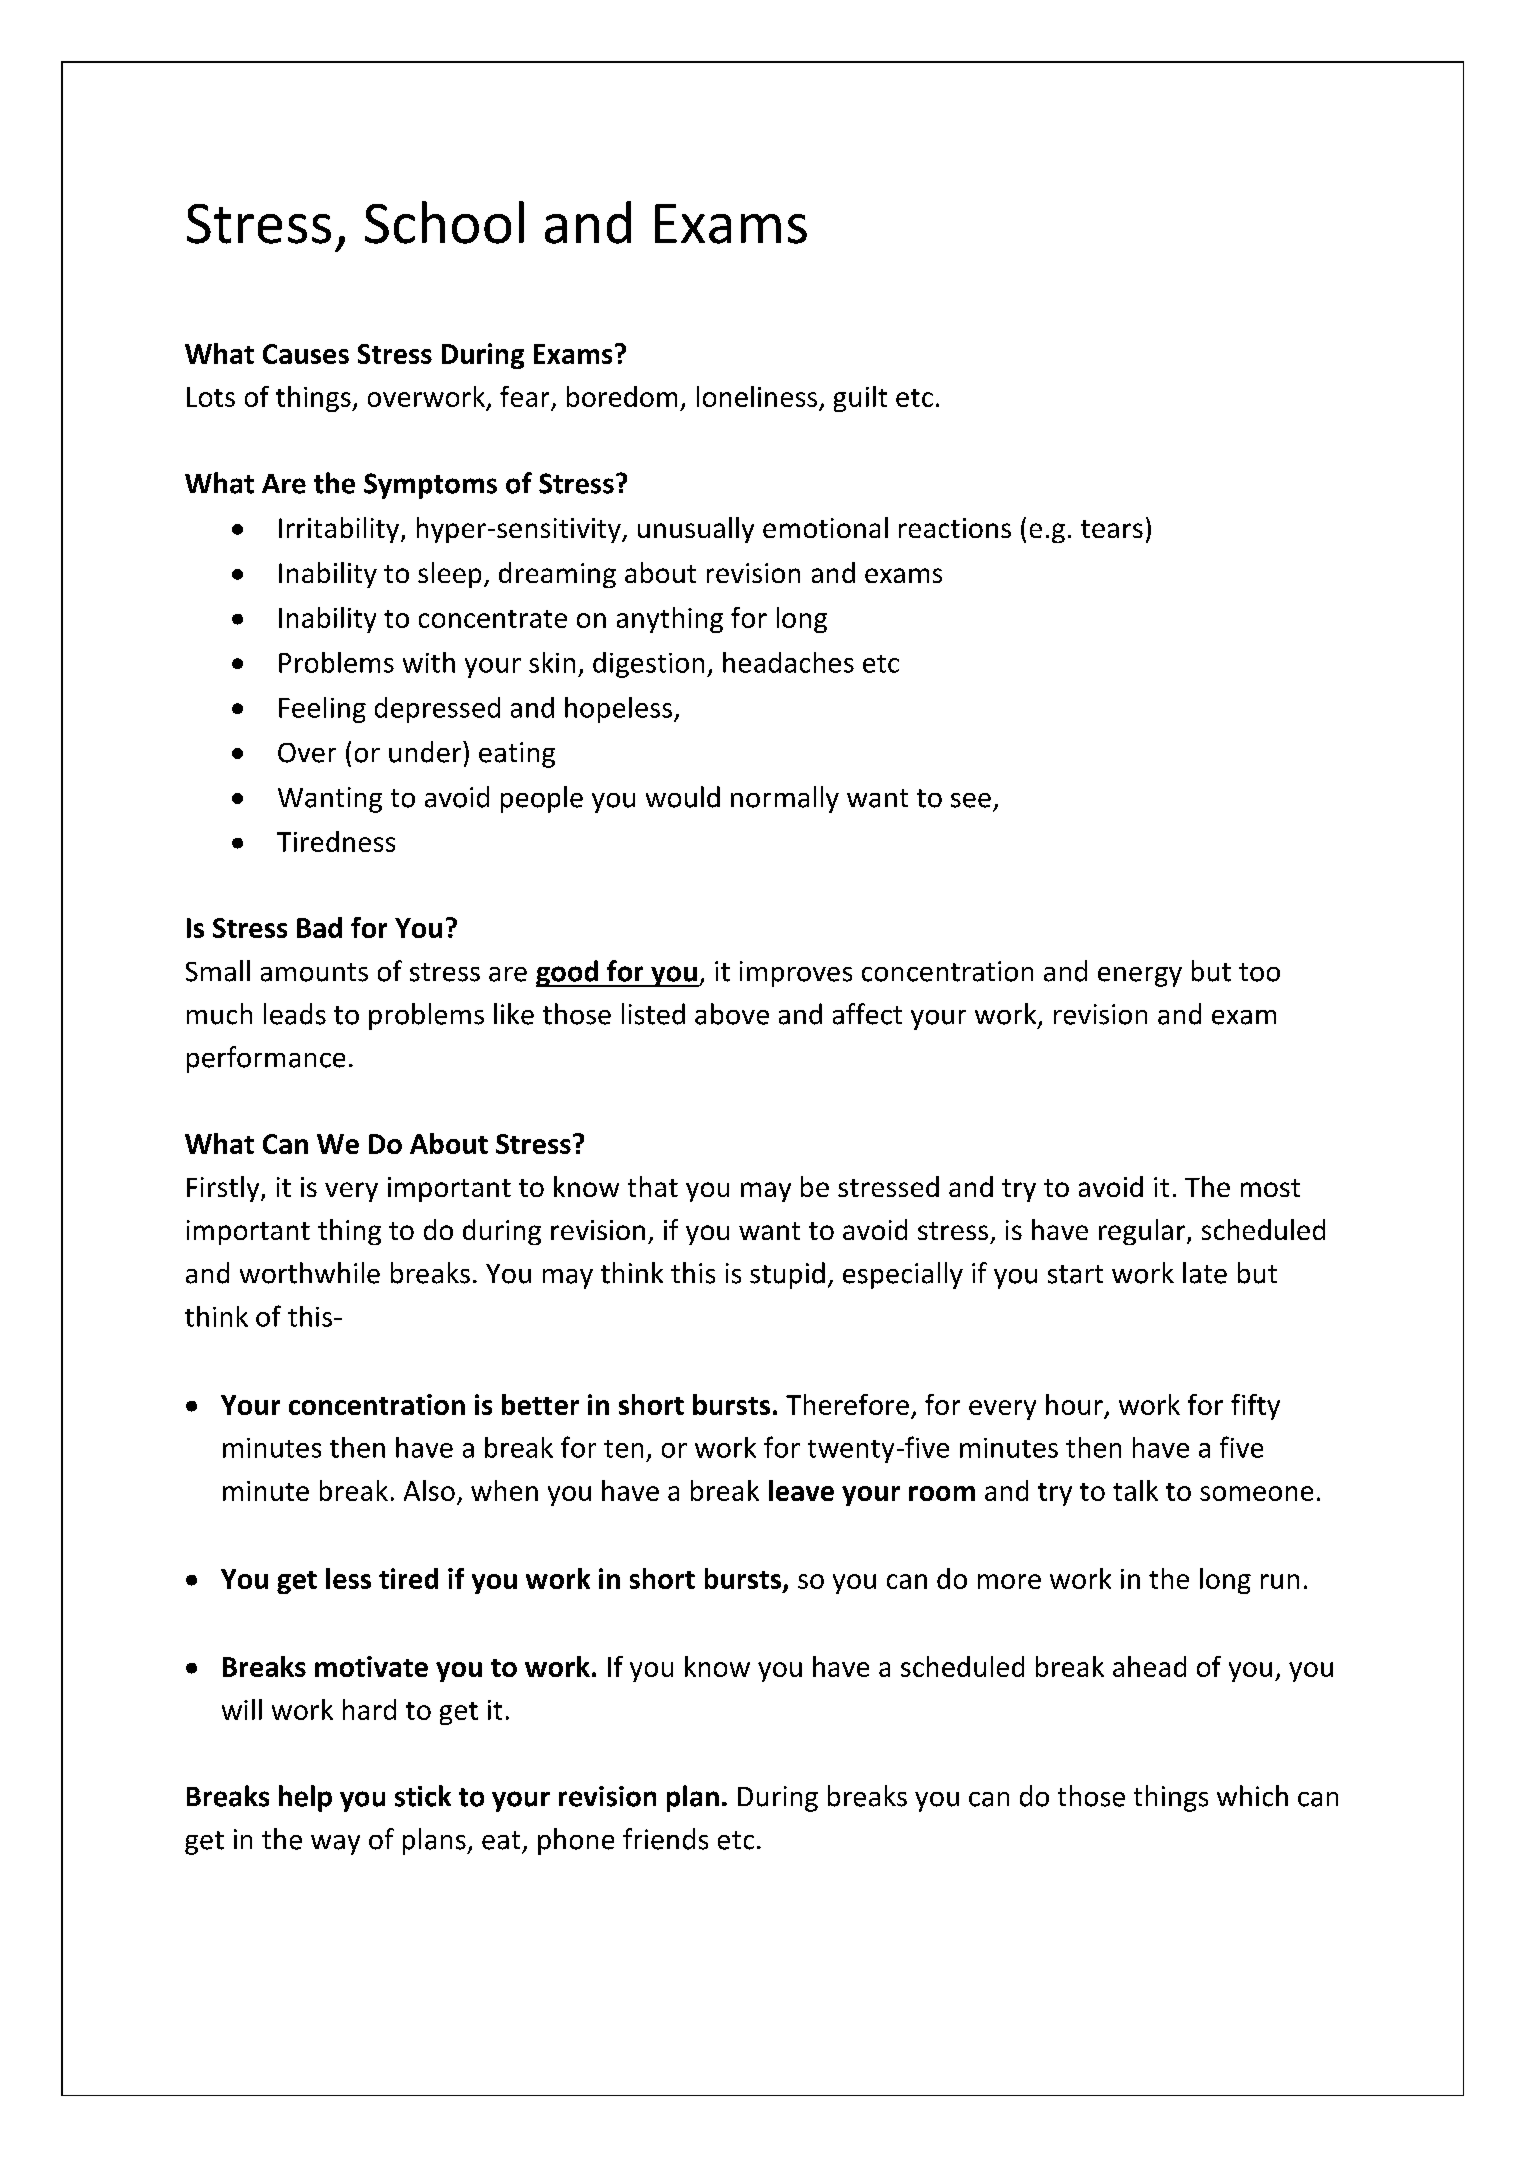 The height and width of the page is (2157, 1525). What do you see at coordinates (306, 354) in the page?
I see `Causes` at bounding box center [306, 354].
